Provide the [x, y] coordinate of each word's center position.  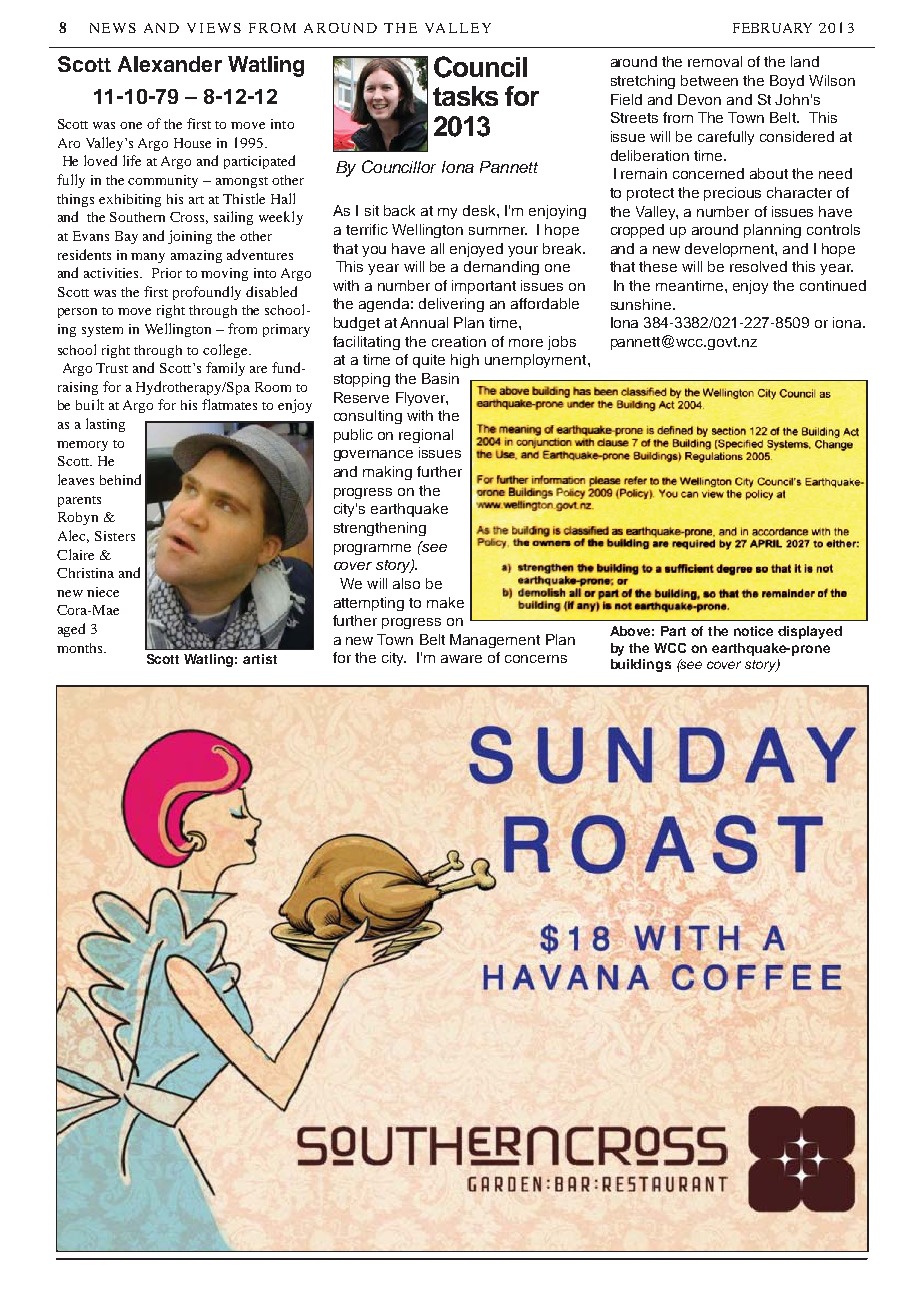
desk [480, 210]
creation [459, 341]
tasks [465, 96]
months [81, 648]
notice [753, 631]
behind [120, 479]
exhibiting [130, 200]
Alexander [170, 64]
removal [715, 61]
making [387, 473]
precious [732, 194]
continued [833, 285]
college [226, 351]
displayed [810, 632]
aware [461, 659]
